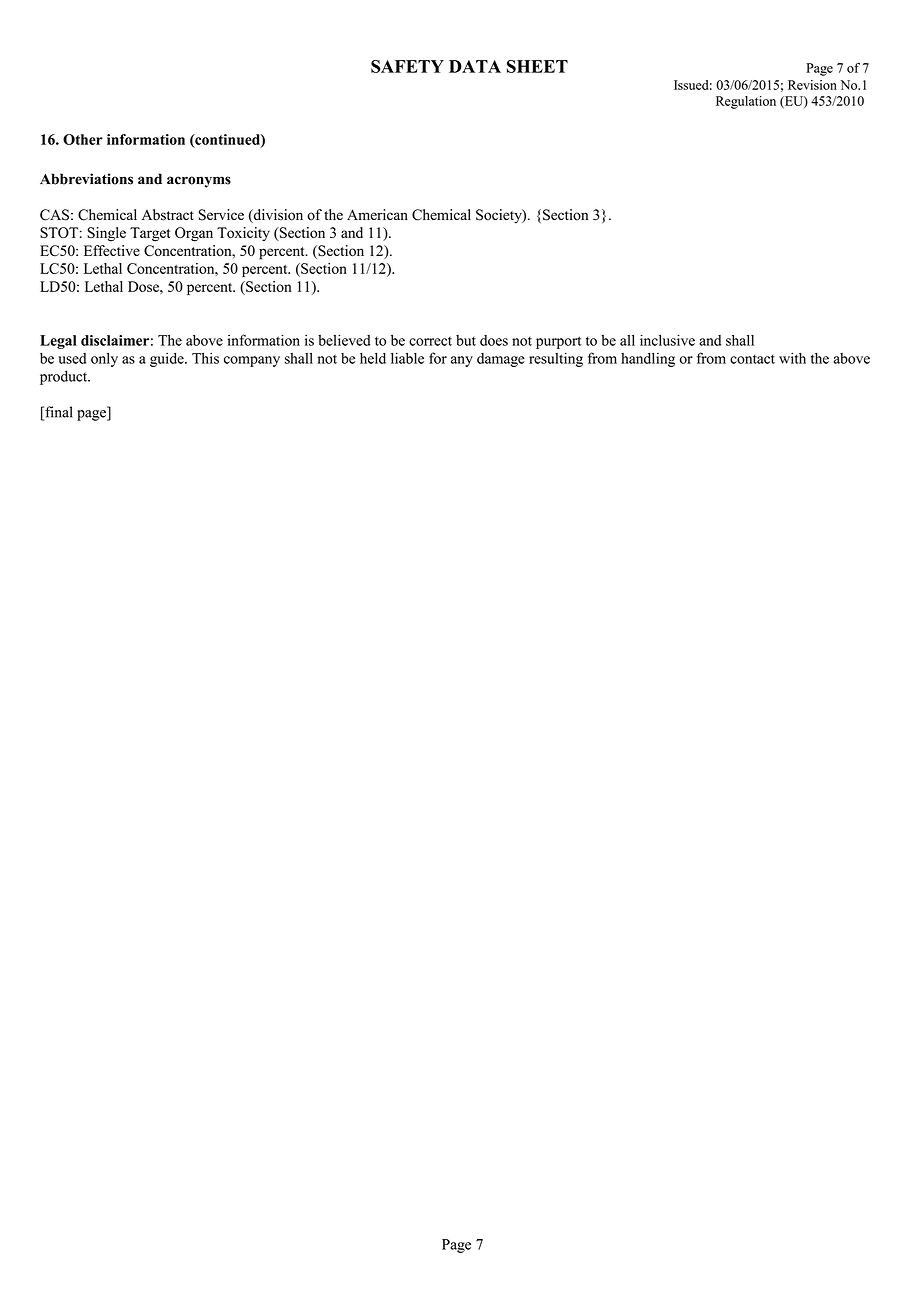 Image resolution: width=924 pixels, height=1308 pixels. What do you see at coordinates (812, 85) in the page?
I see `Revision` at bounding box center [812, 85].
